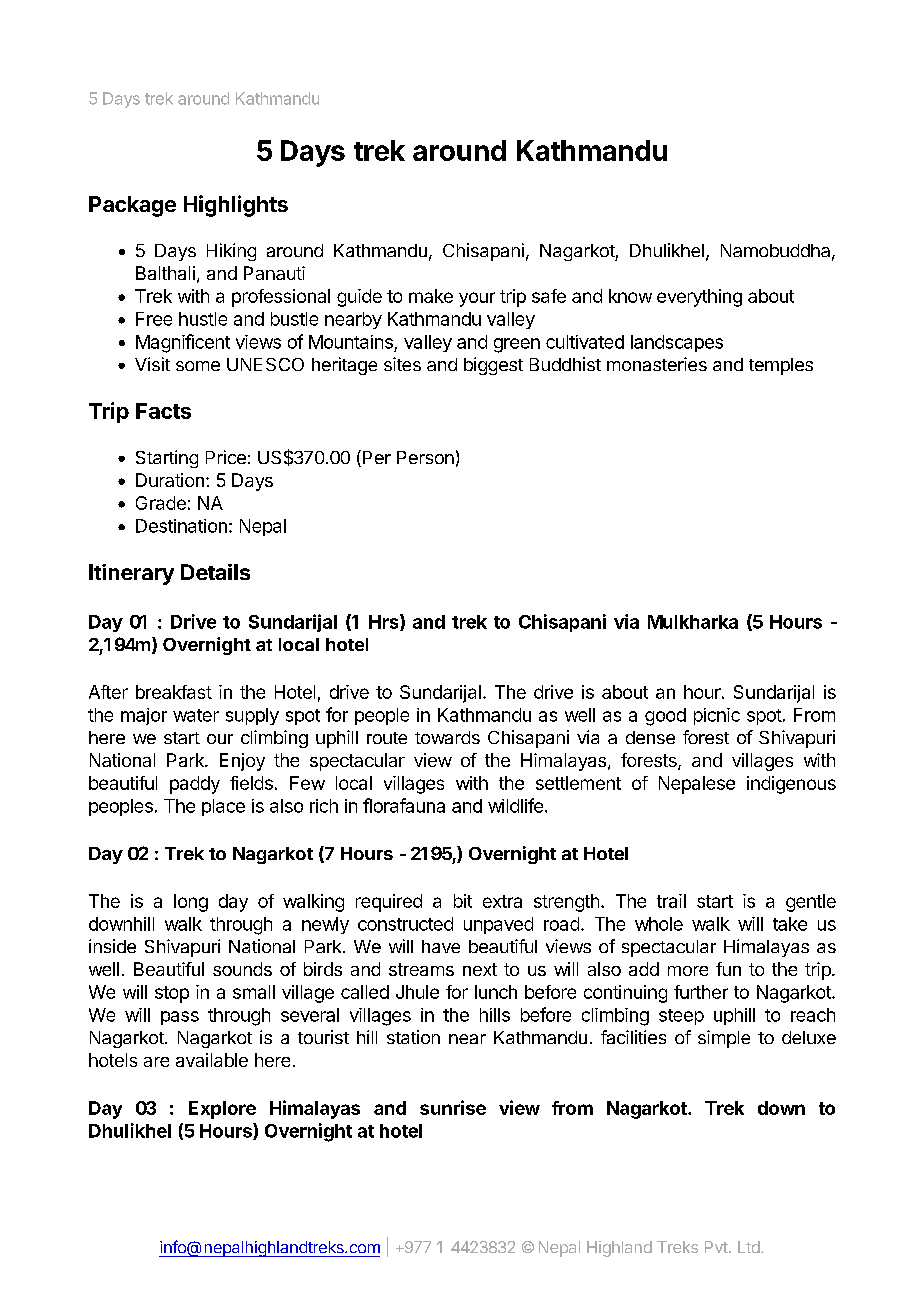 This screenshot has height=1308, width=924. I want to click on sunrise, so click(453, 1107).
